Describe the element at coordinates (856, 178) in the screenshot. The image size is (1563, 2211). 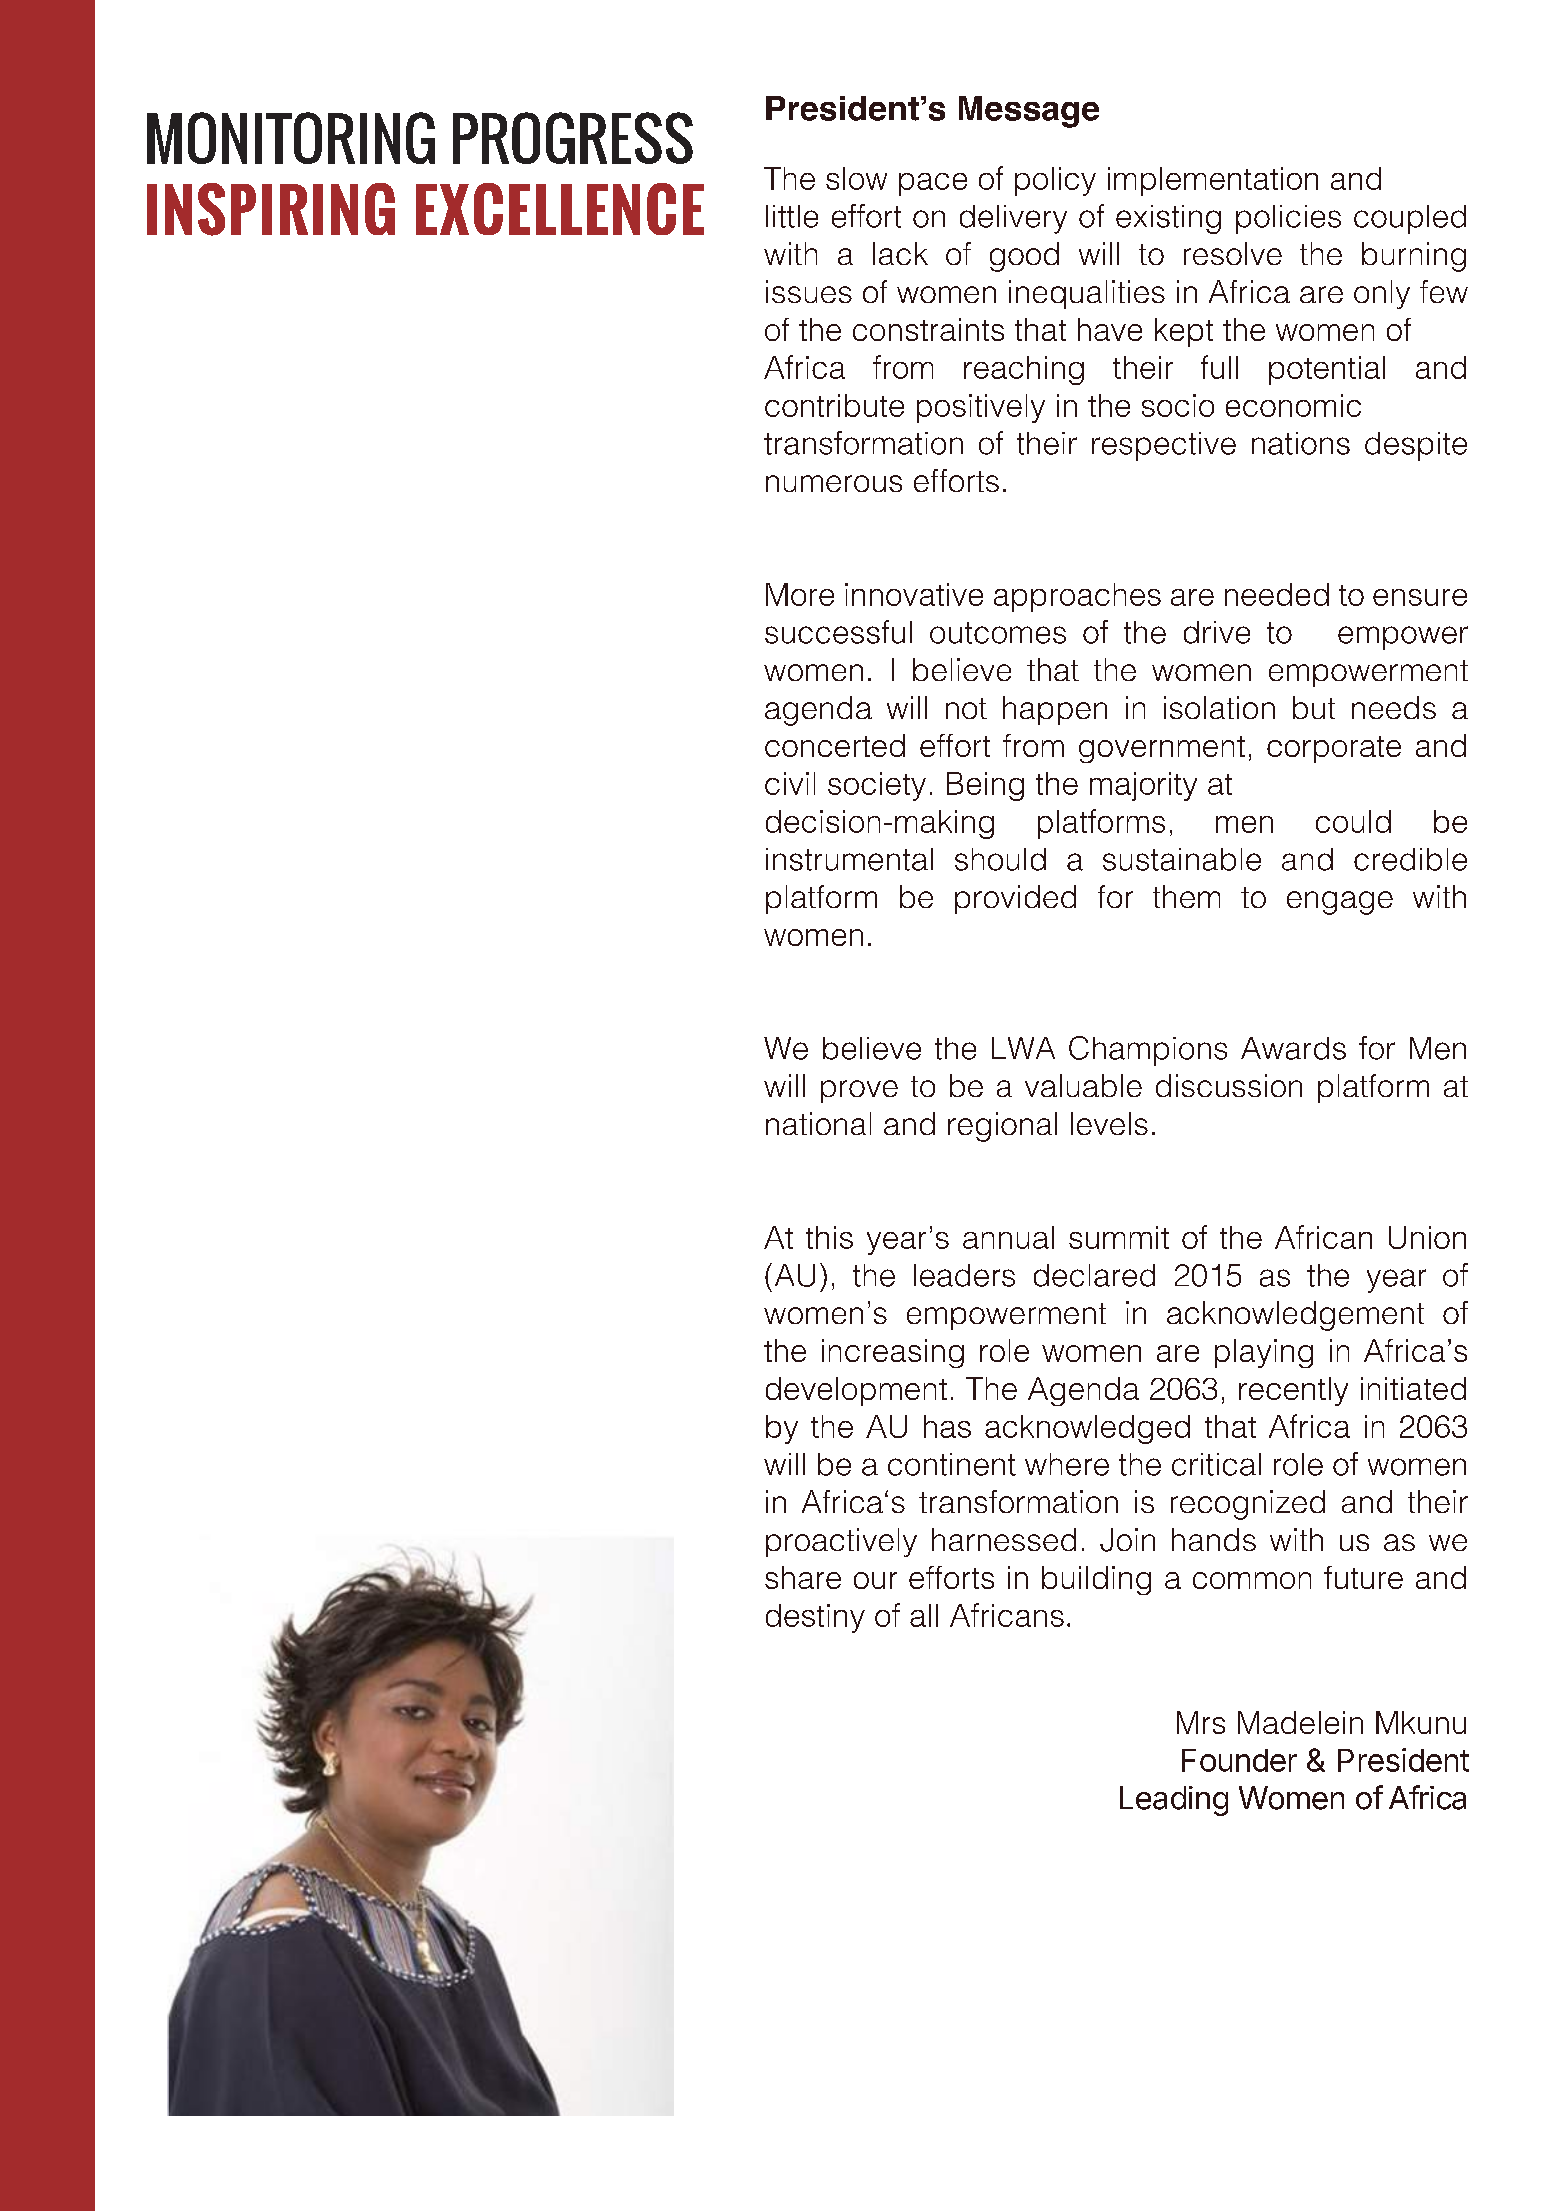
I see `slow` at that location.
